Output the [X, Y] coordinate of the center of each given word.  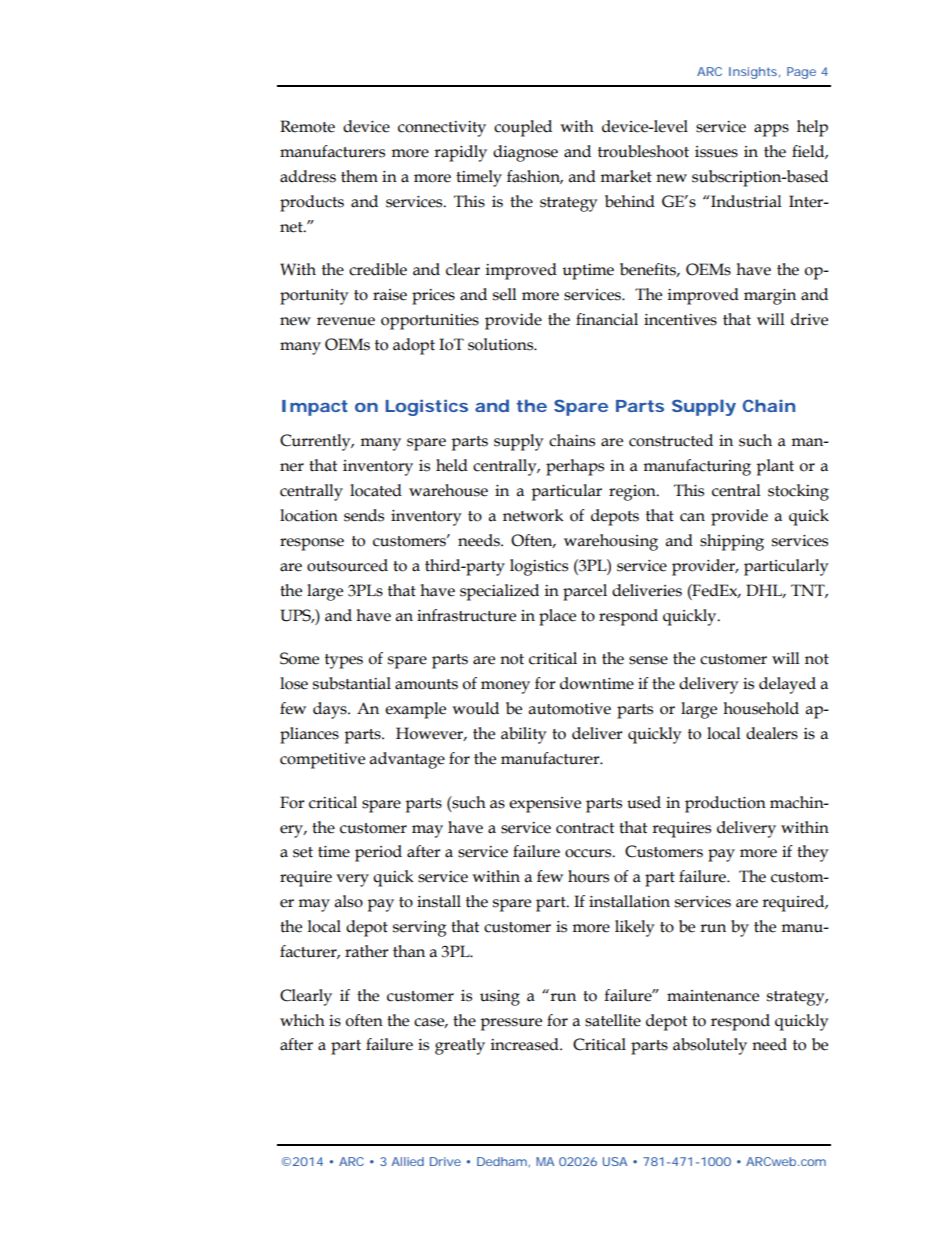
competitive [322, 761]
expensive [545, 805]
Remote [307, 126]
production [725, 804]
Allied [408, 1161]
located [376, 490]
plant [775, 467]
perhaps [575, 467]
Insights [754, 73]
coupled [523, 128]
